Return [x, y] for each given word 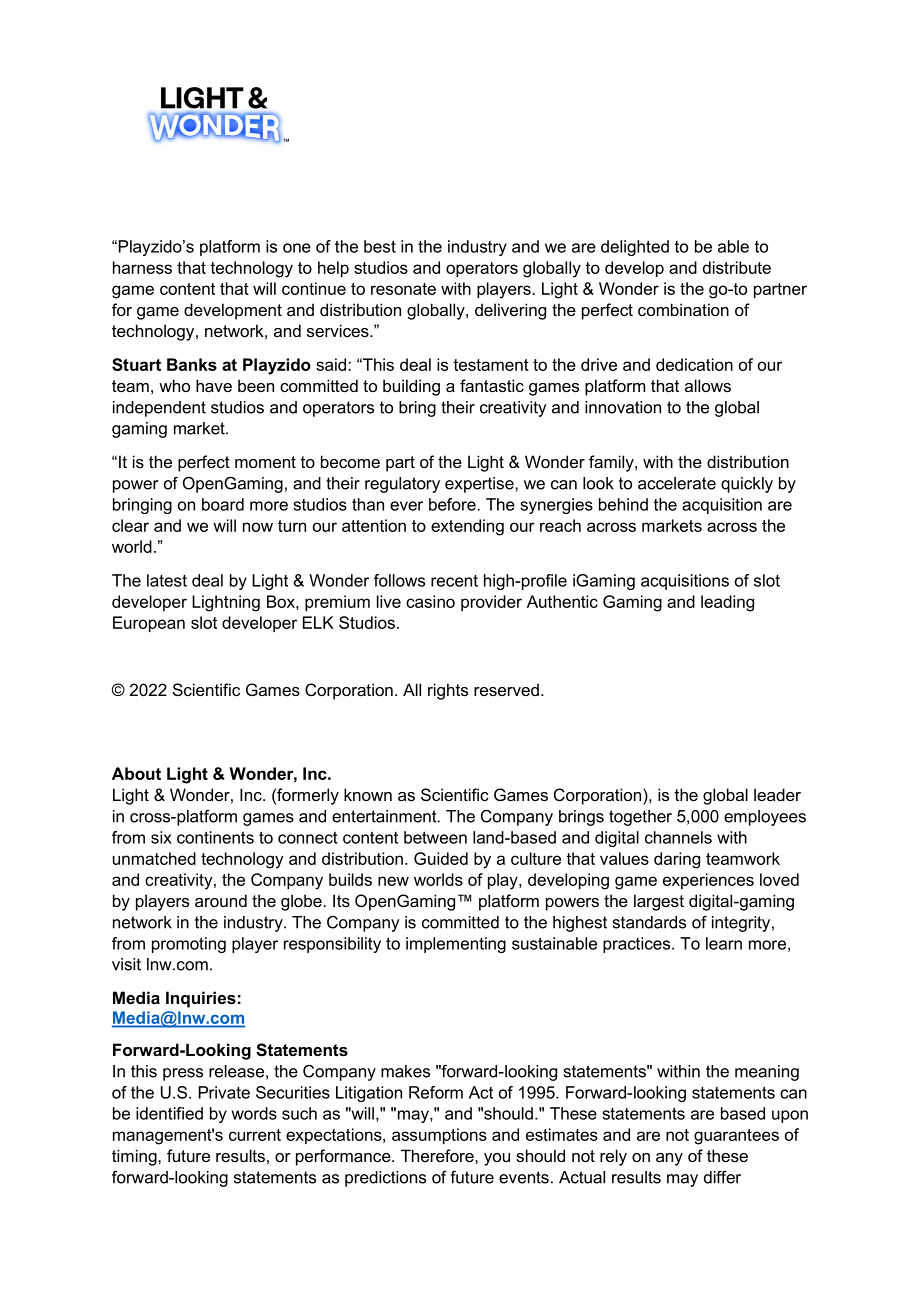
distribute [737, 267]
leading [727, 603]
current [255, 1135]
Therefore [438, 1155]
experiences [708, 881]
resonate [403, 289]
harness [142, 267]
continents [215, 837]
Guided [441, 858]
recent [454, 581]
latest [167, 580]
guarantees [736, 1137]
